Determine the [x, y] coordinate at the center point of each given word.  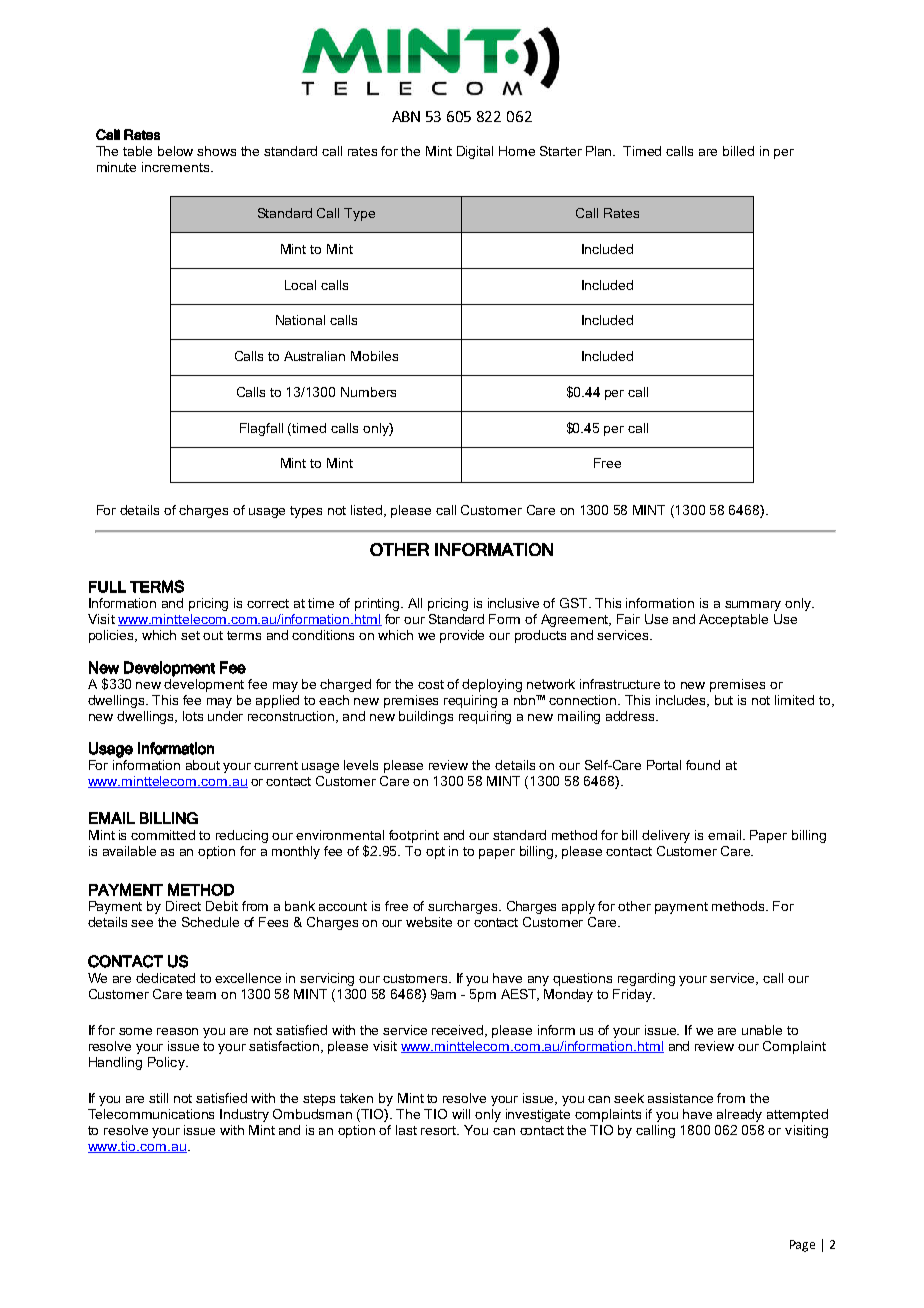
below [175, 151]
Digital [475, 152]
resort [440, 1130]
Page [802, 1246]
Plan [600, 151]
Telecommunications [151, 1114]
